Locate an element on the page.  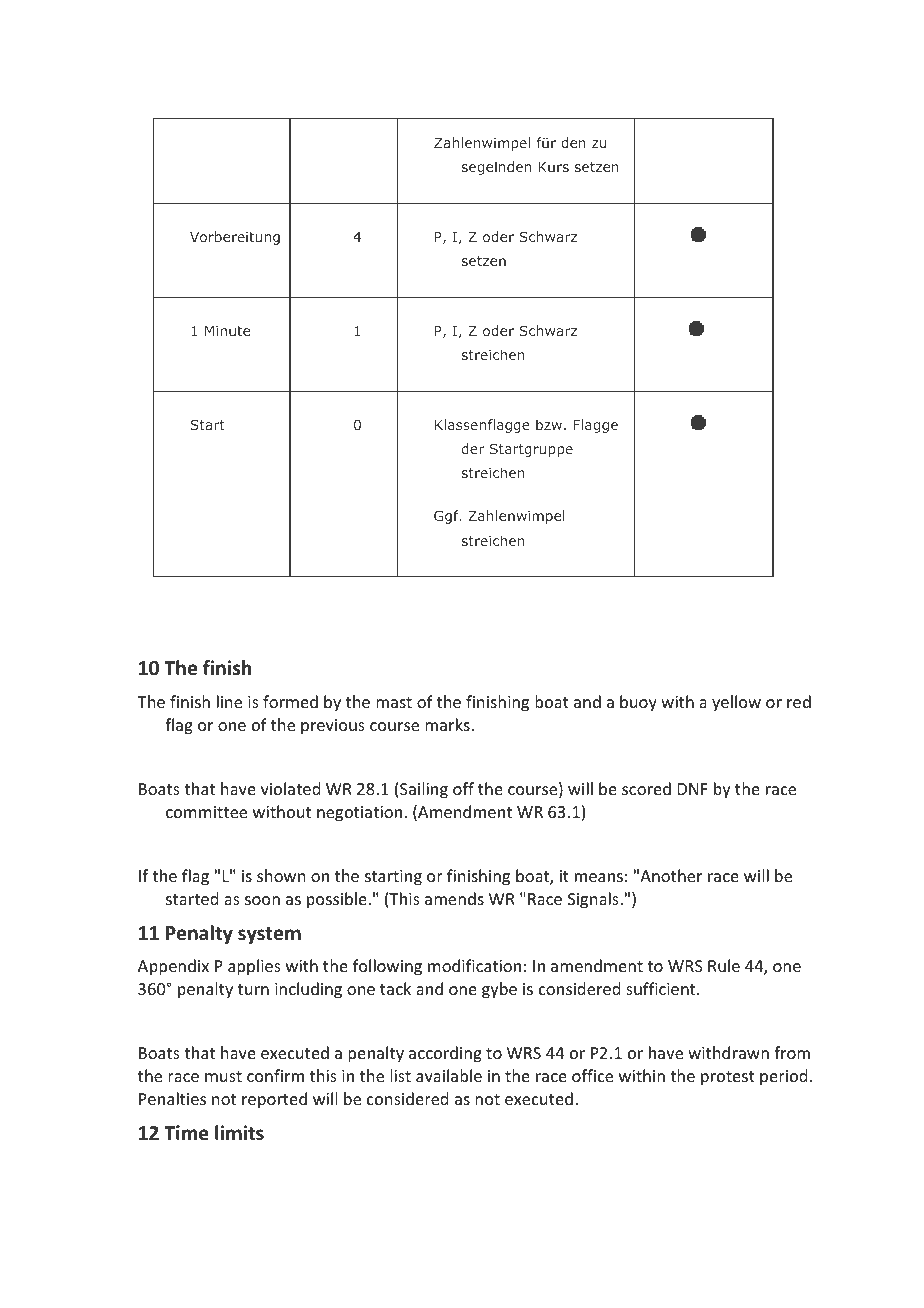
Minute is located at coordinates (227, 331).
